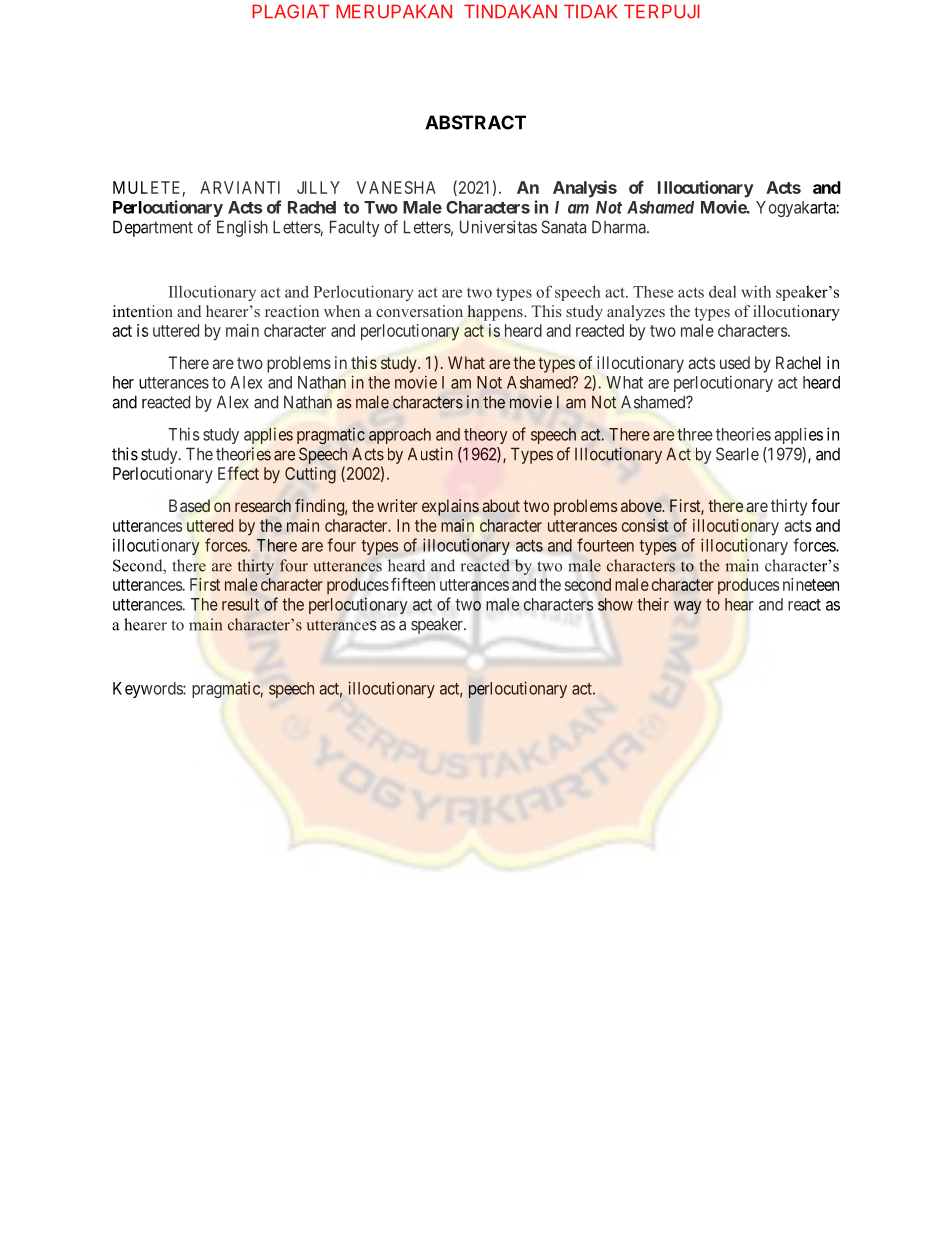 Image resolution: width=952 pixels, height=1233 pixels. What do you see at coordinates (354, 228) in the screenshot?
I see `Faculty` at bounding box center [354, 228].
